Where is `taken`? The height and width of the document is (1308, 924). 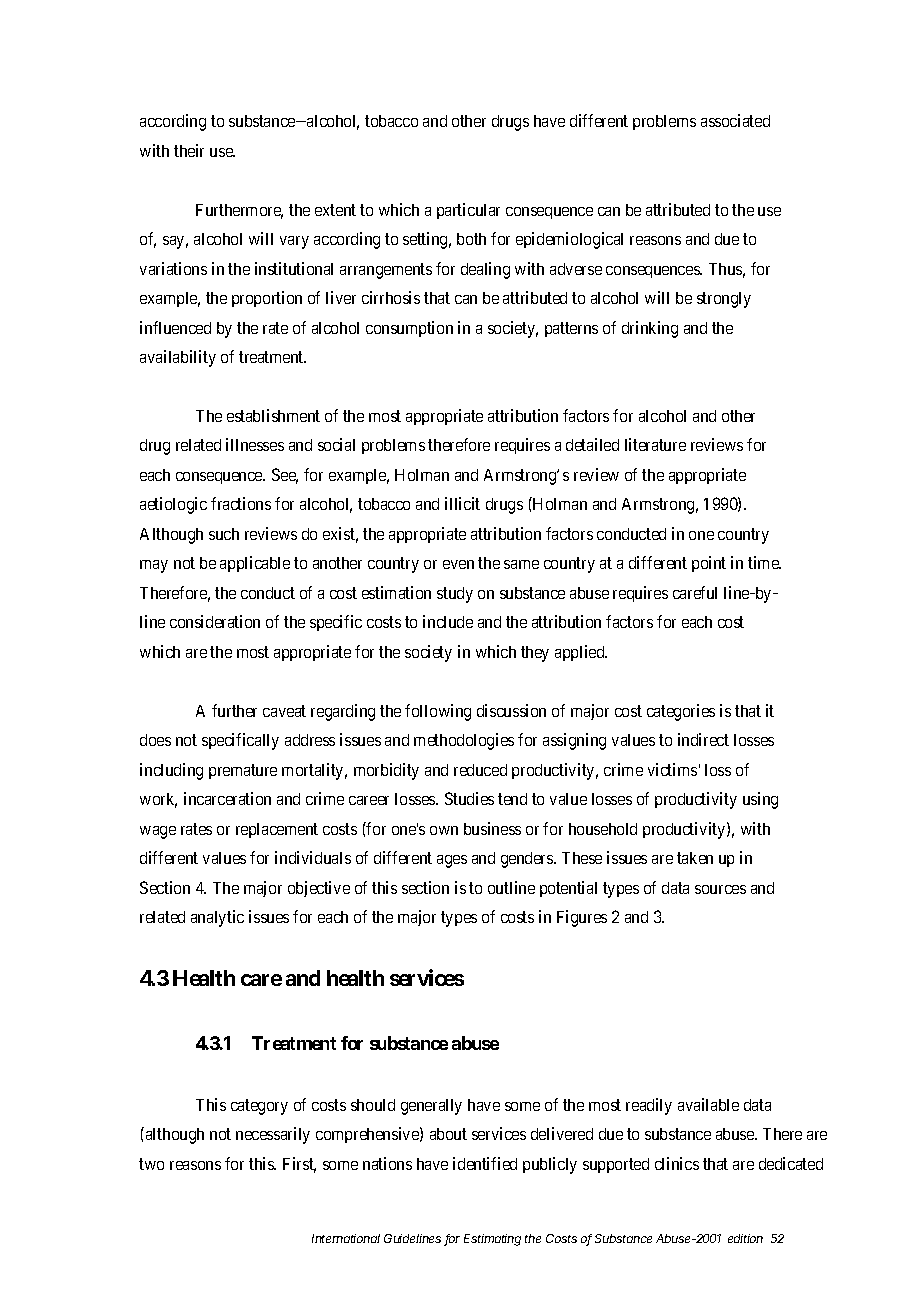
taken is located at coordinates (695, 858).
